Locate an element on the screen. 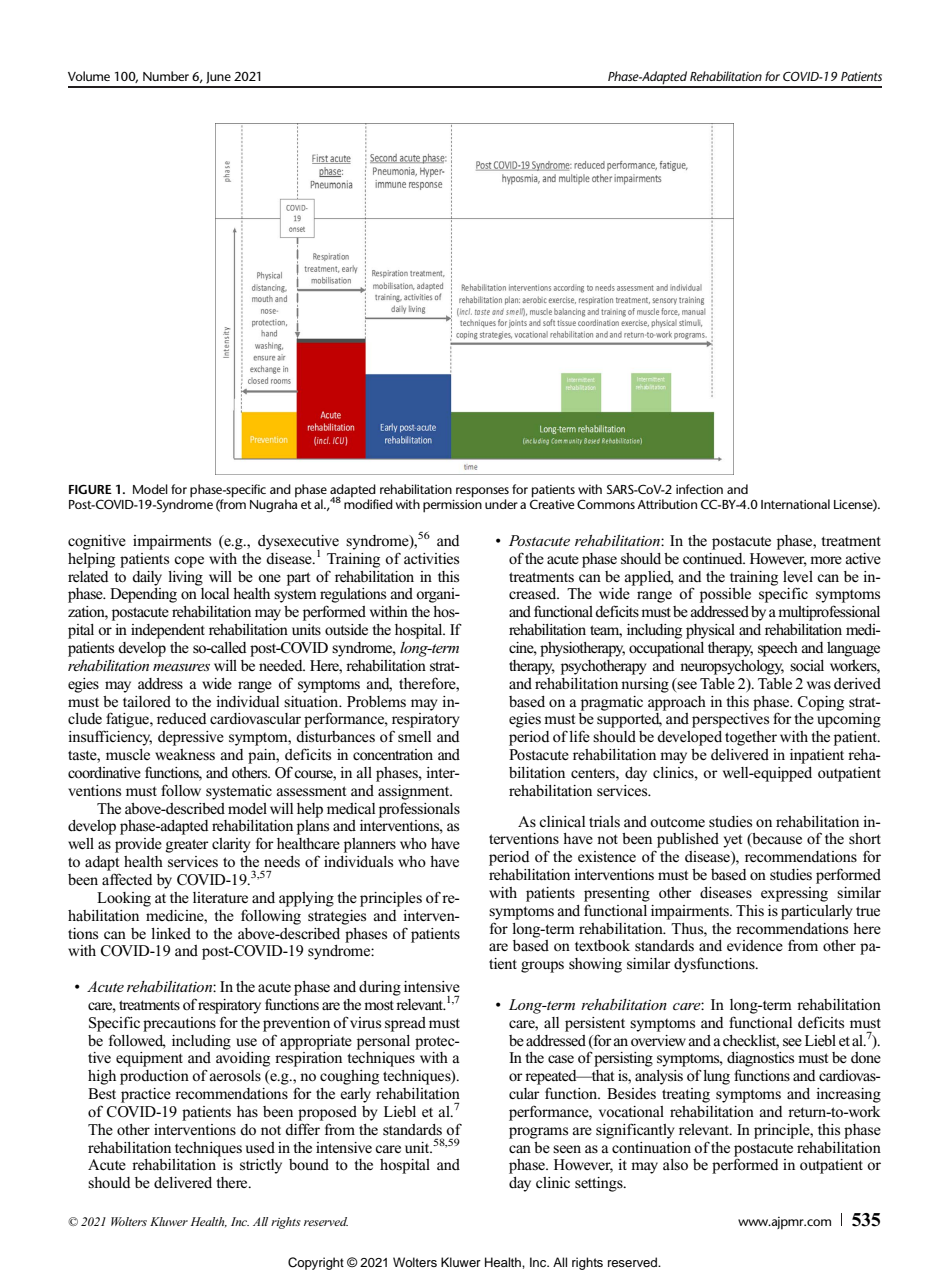 Image resolution: width=952 pixels, height=1275 pixels. Attribution is located at coordinates (667, 504).
